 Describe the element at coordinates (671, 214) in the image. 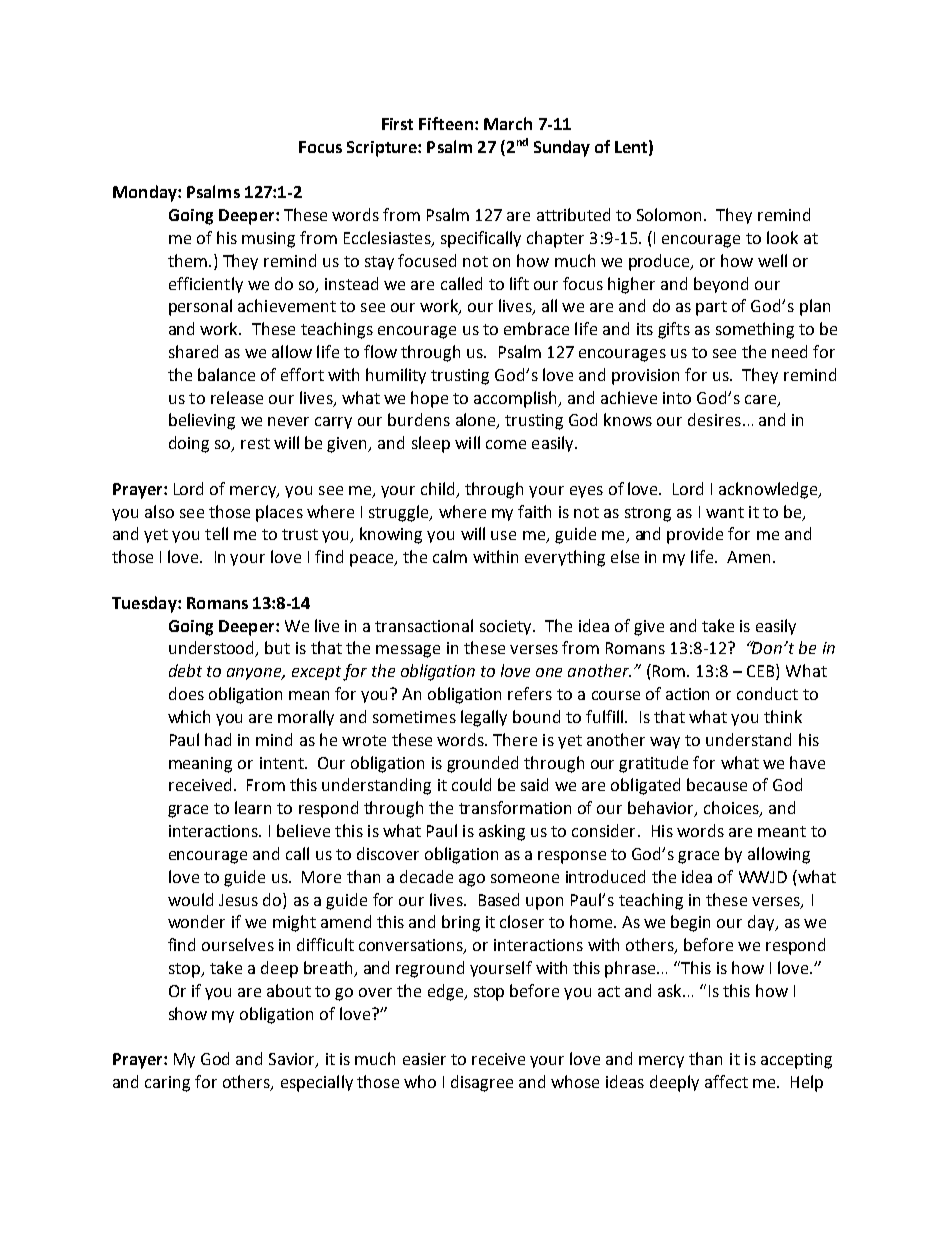

I see `Solomon` at that location.
